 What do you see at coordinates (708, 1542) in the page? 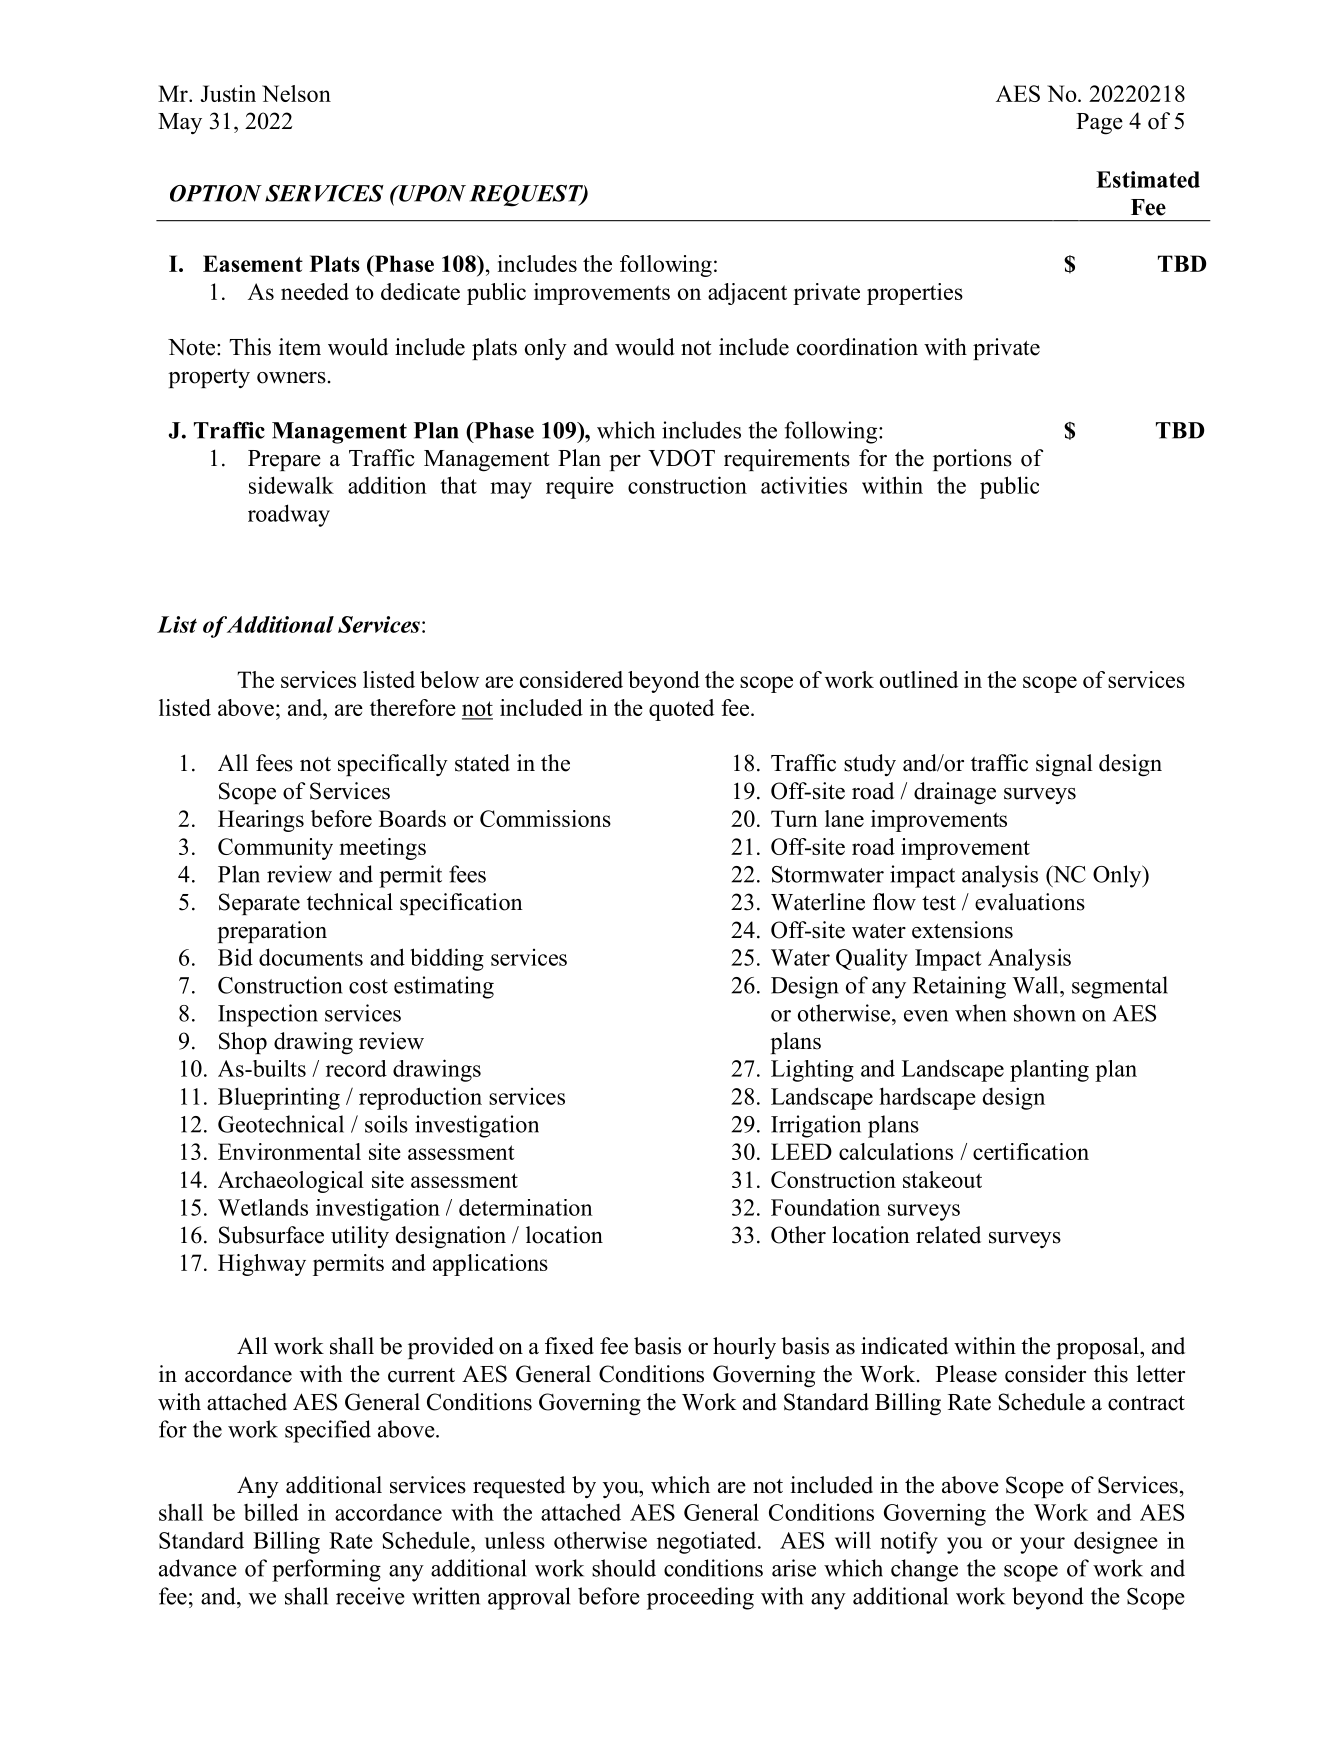
I see `negotiated` at bounding box center [708, 1542].
